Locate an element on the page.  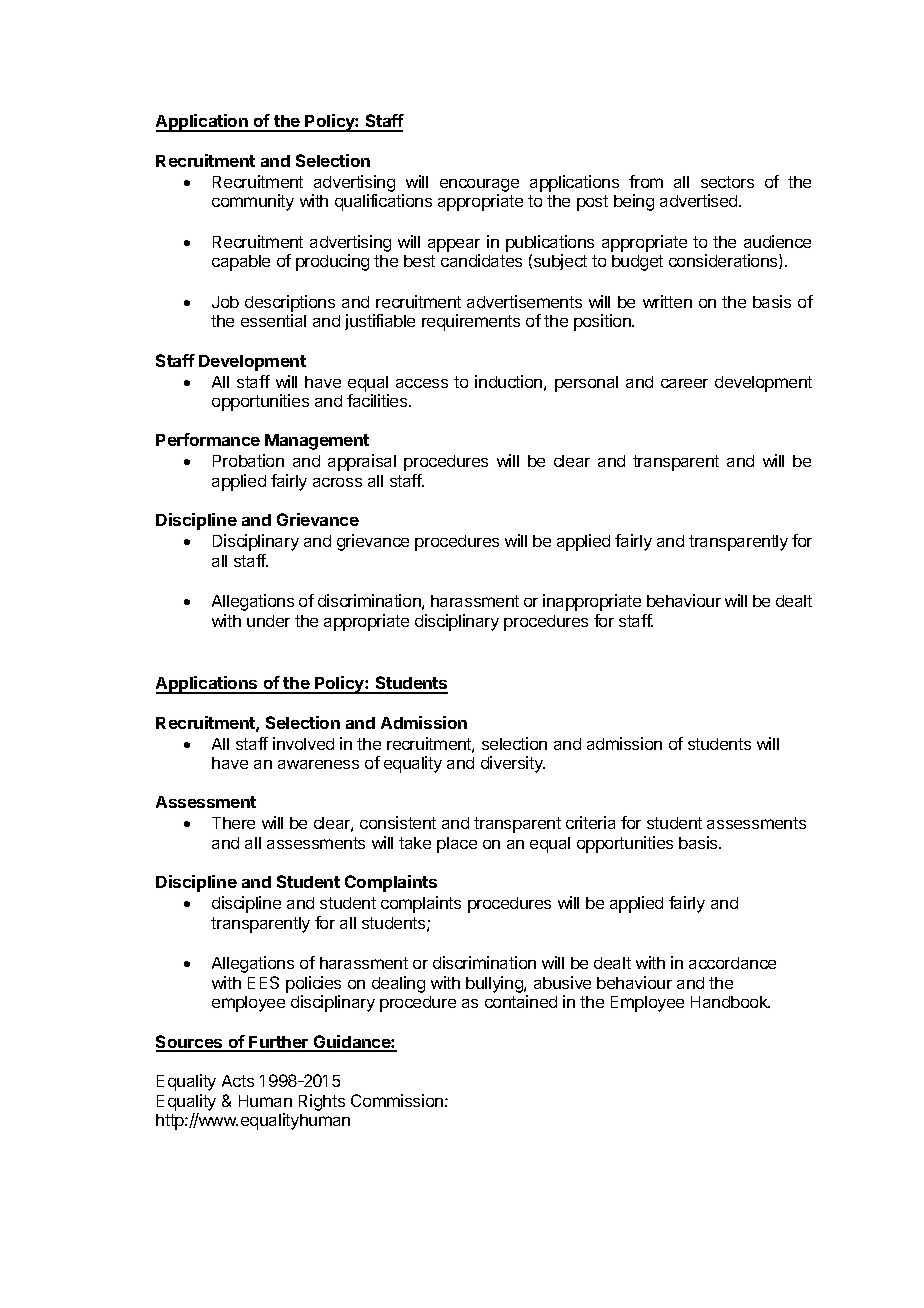
There is located at coordinates (233, 823).
